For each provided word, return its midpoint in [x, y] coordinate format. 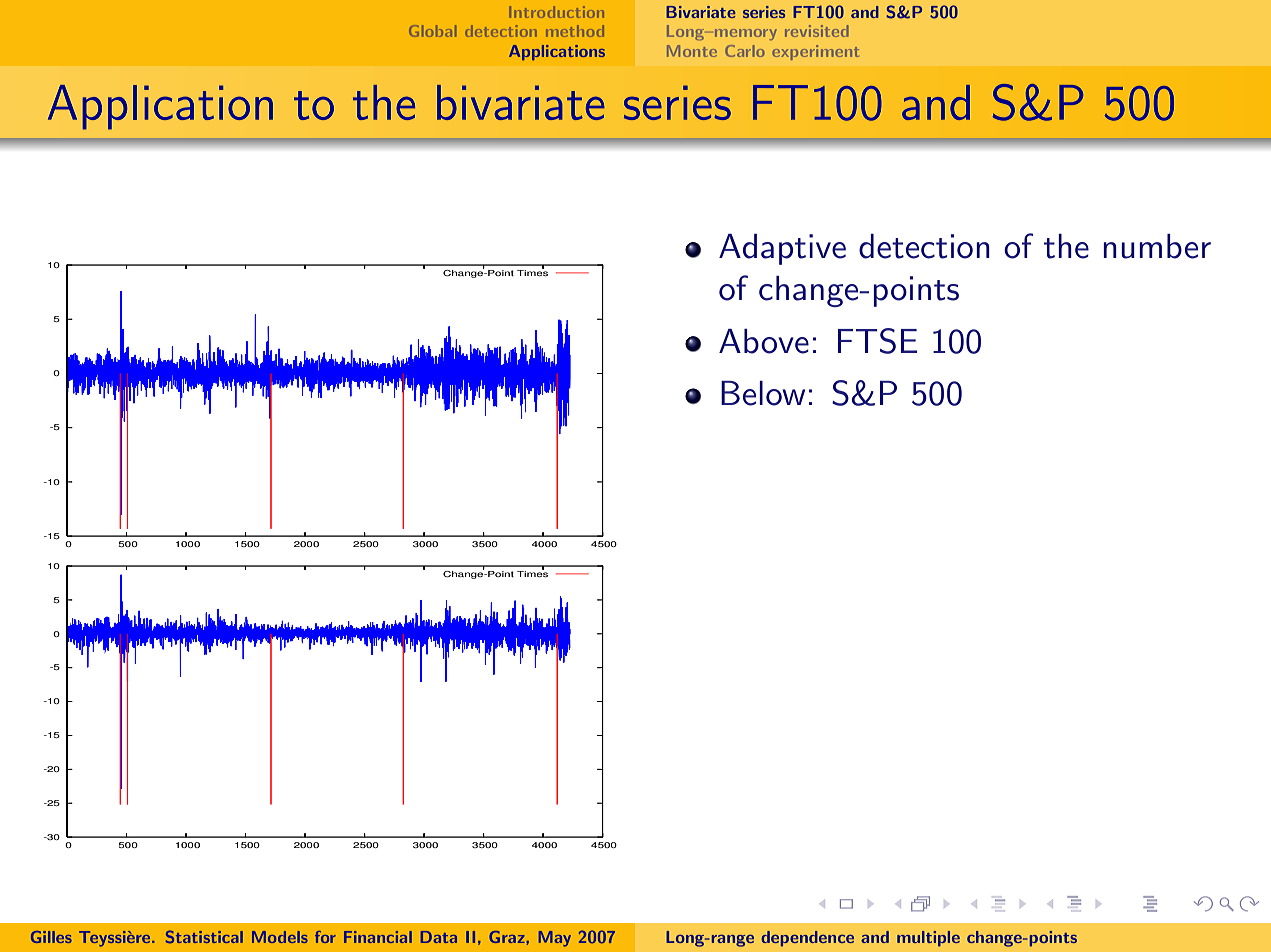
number [1157, 246]
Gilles [51, 937]
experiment [815, 52]
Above [764, 341]
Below [763, 393]
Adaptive [782, 249]
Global [432, 31]
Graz [508, 937]
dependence [807, 939]
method [575, 31]
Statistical [204, 936]
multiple [928, 939]
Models [280, 937]
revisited [817, 31]
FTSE [877, 341]
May [555, 939]
